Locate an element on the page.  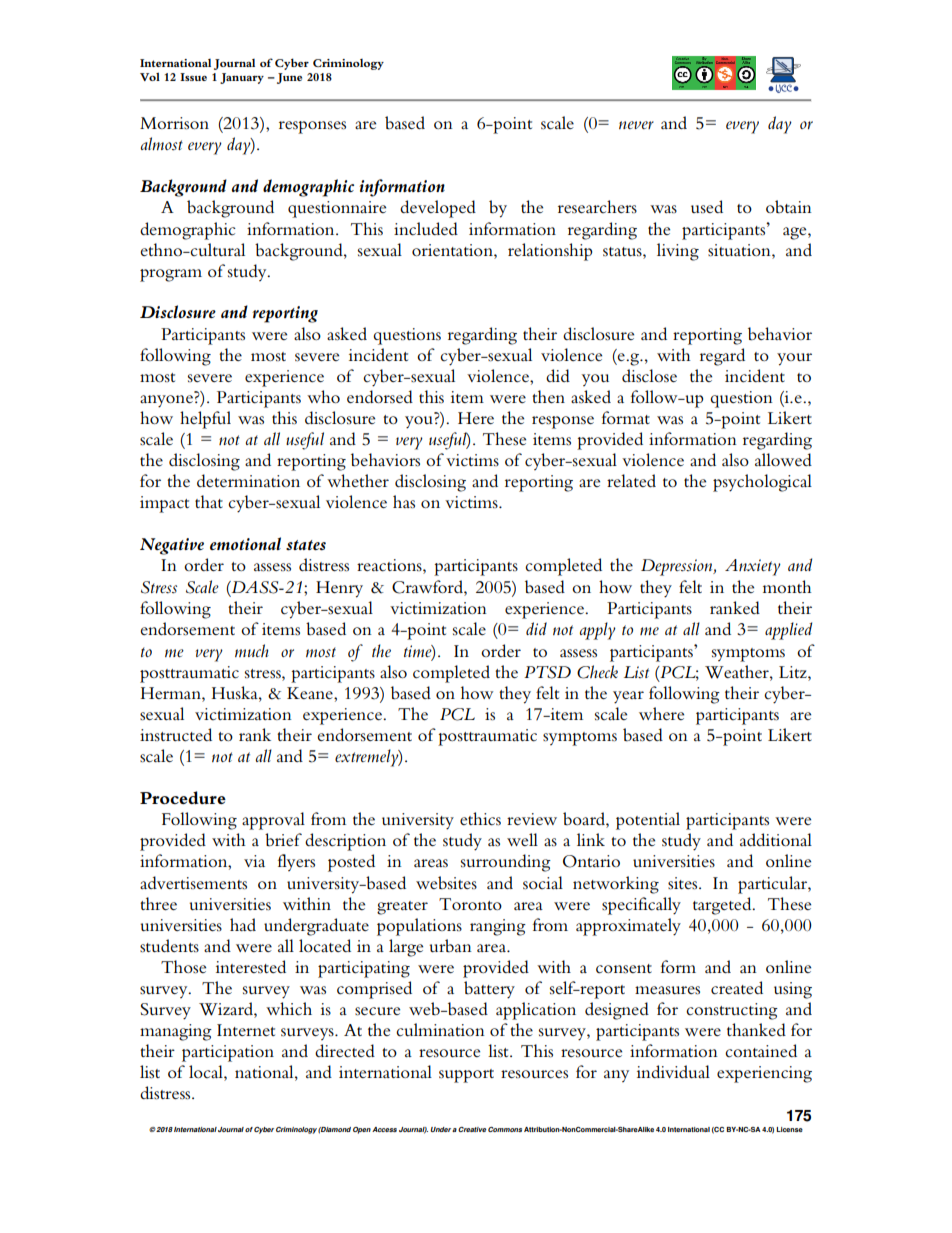
then is located at coordinates (548, 396).
